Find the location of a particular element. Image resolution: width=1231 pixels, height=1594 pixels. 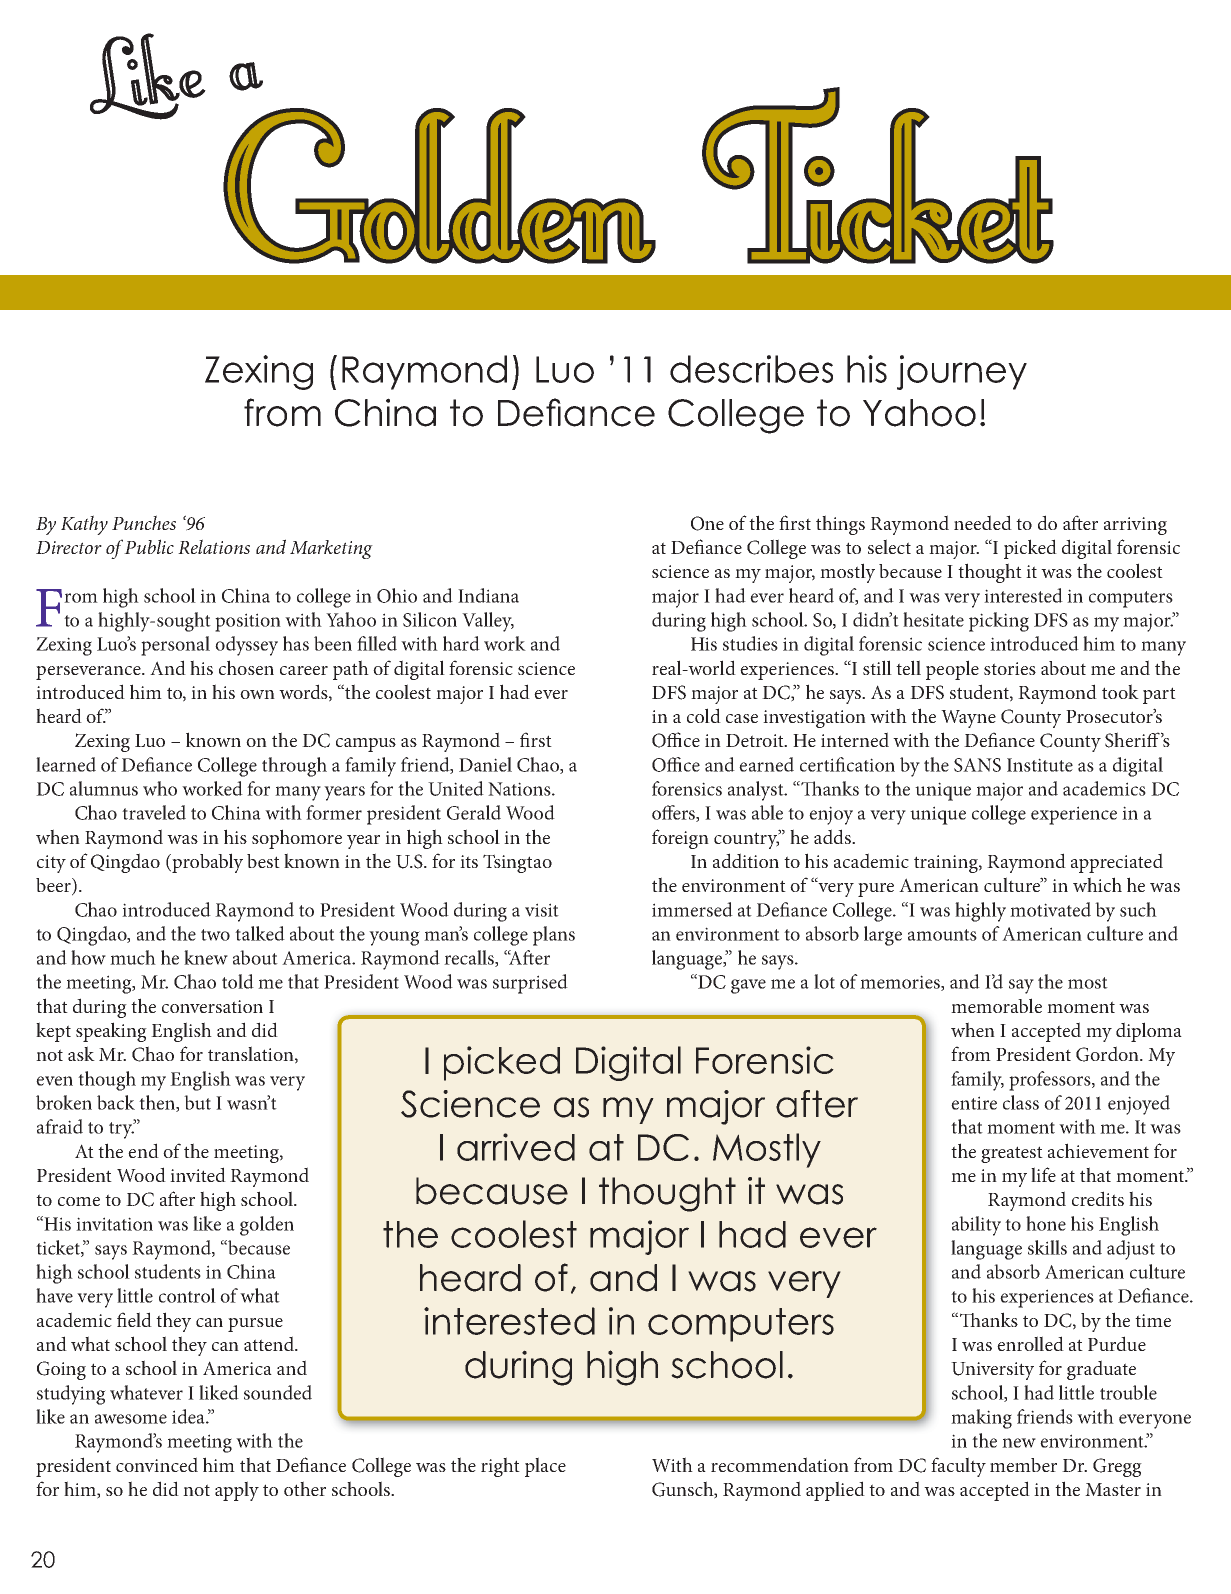

invited is located at coordinates (198, 1174).
